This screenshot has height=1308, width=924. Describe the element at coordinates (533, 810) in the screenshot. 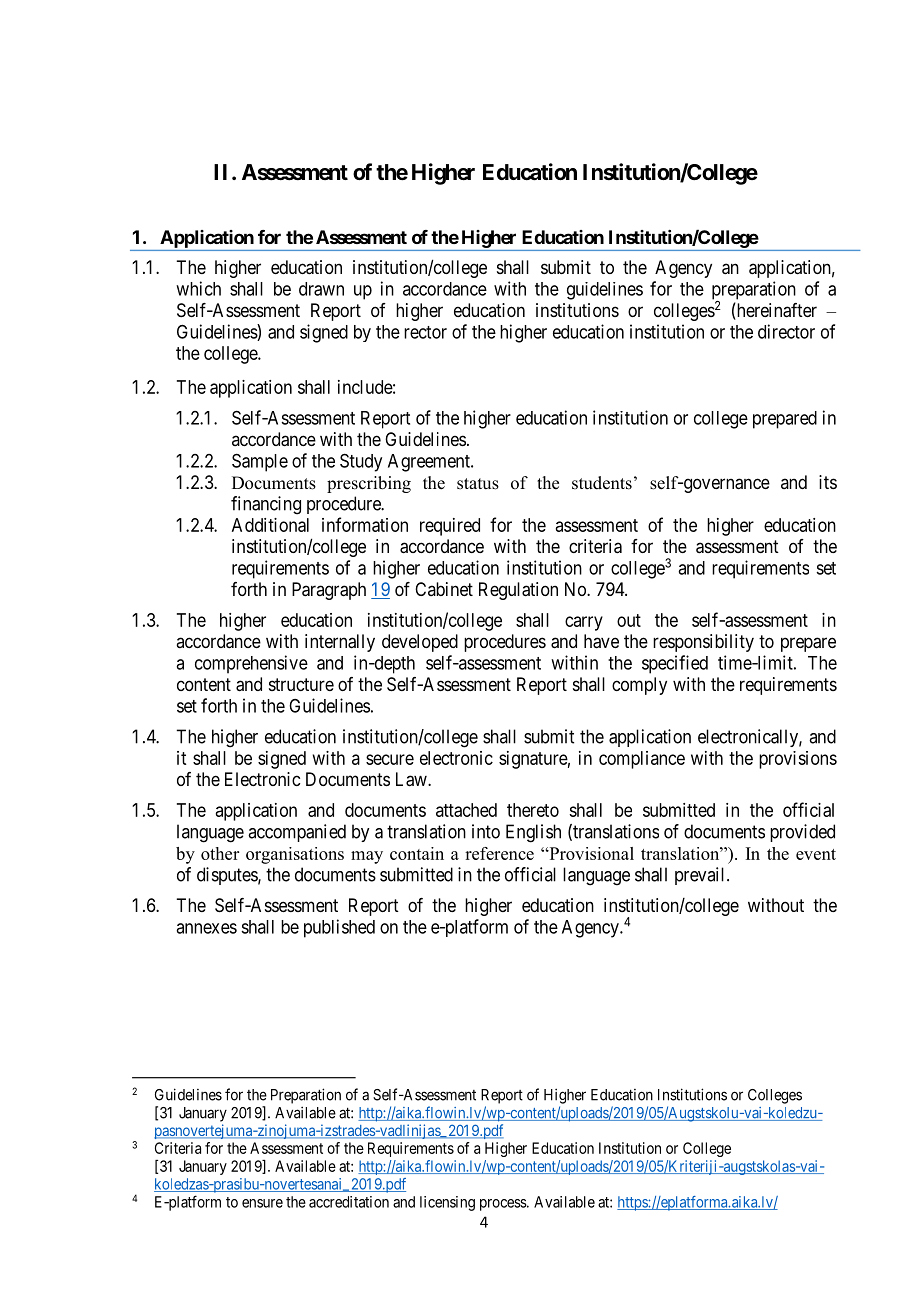

I see `thereto` at that location.
